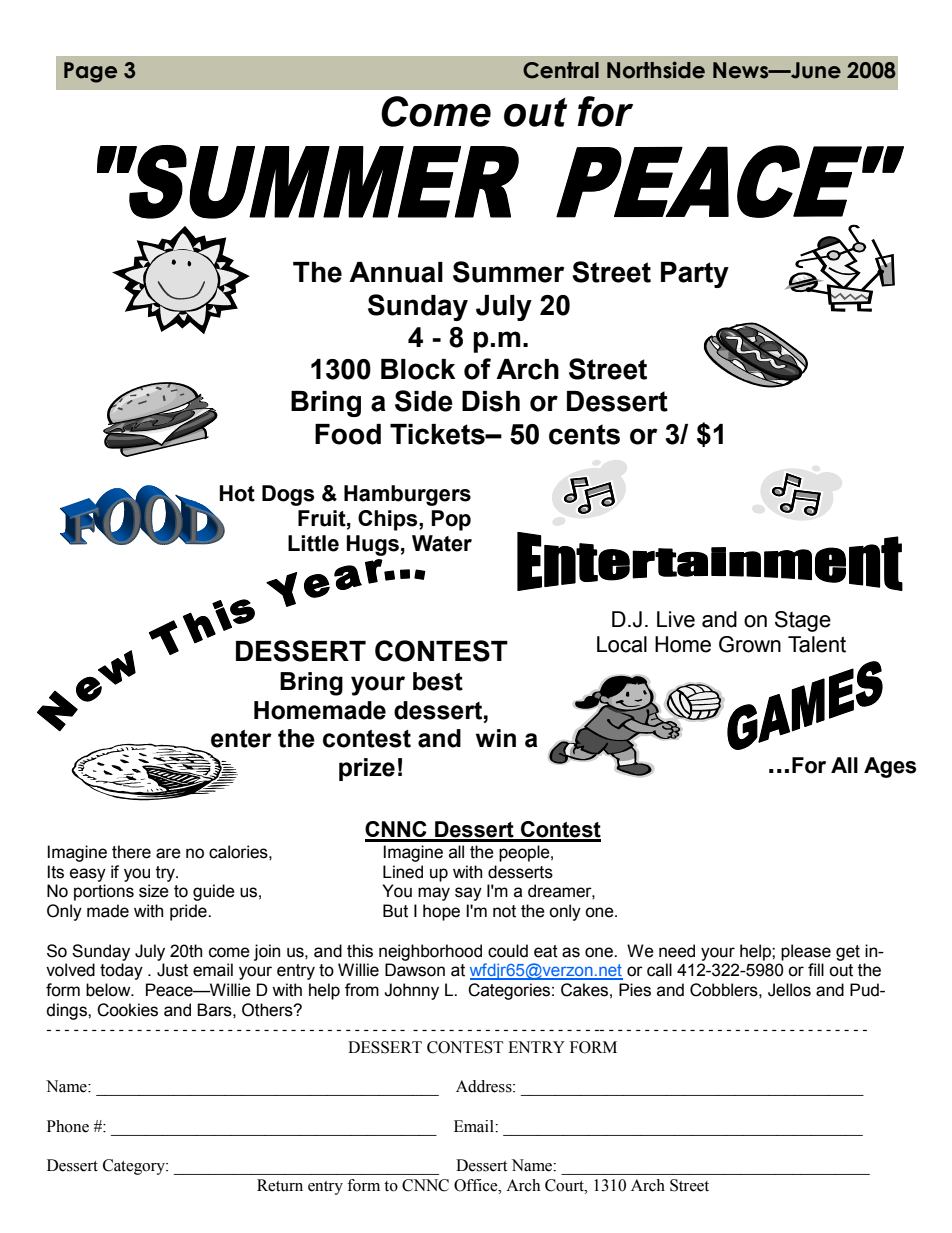  Describe the element at coordinates (451, 520) in the screenshot. I see `Pop` at that location.
